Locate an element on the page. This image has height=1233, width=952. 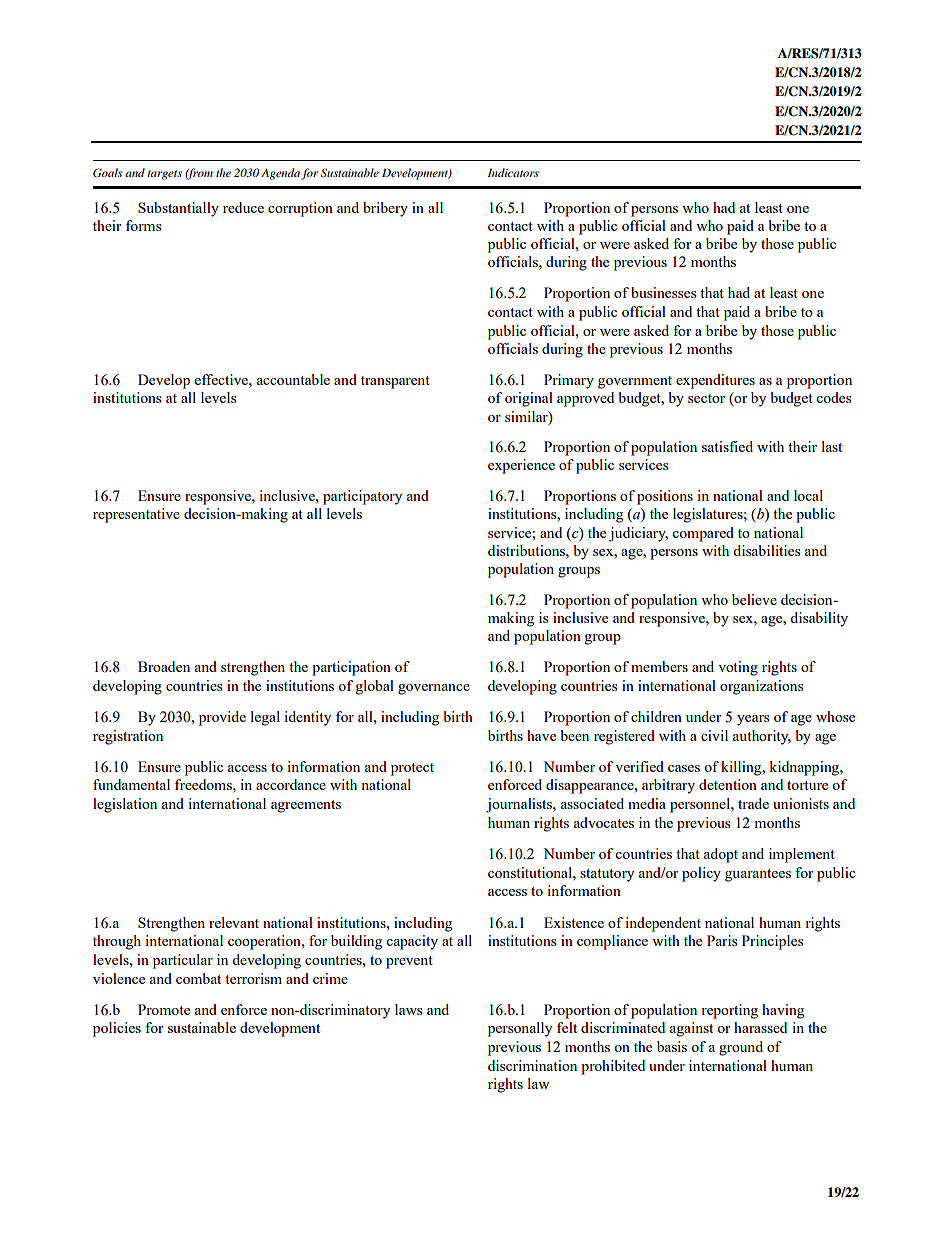
sector is located at coordinates (706, 398).
